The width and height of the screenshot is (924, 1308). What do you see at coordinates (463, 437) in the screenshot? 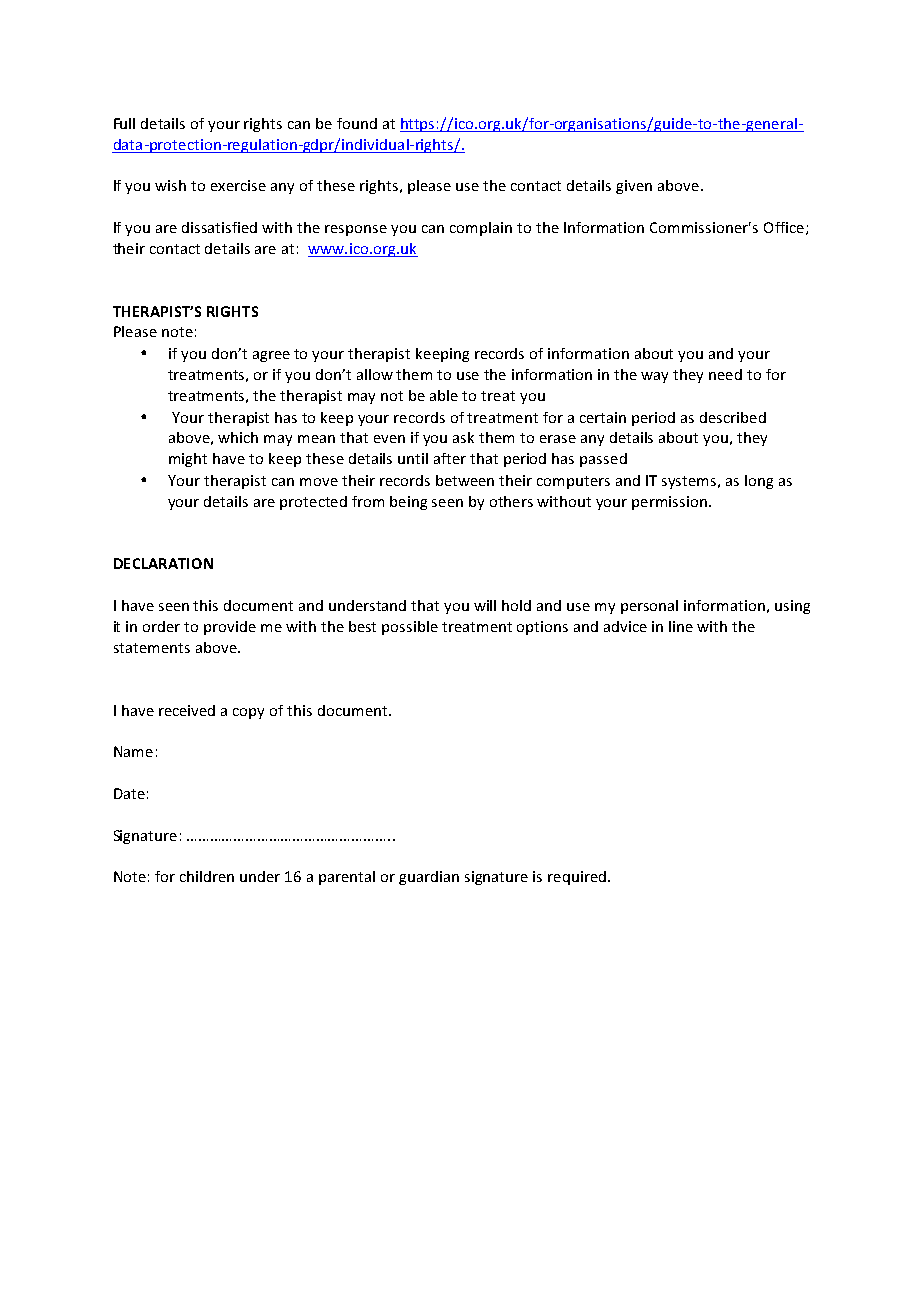
I see `ask` at bounding box center [463, 437].
